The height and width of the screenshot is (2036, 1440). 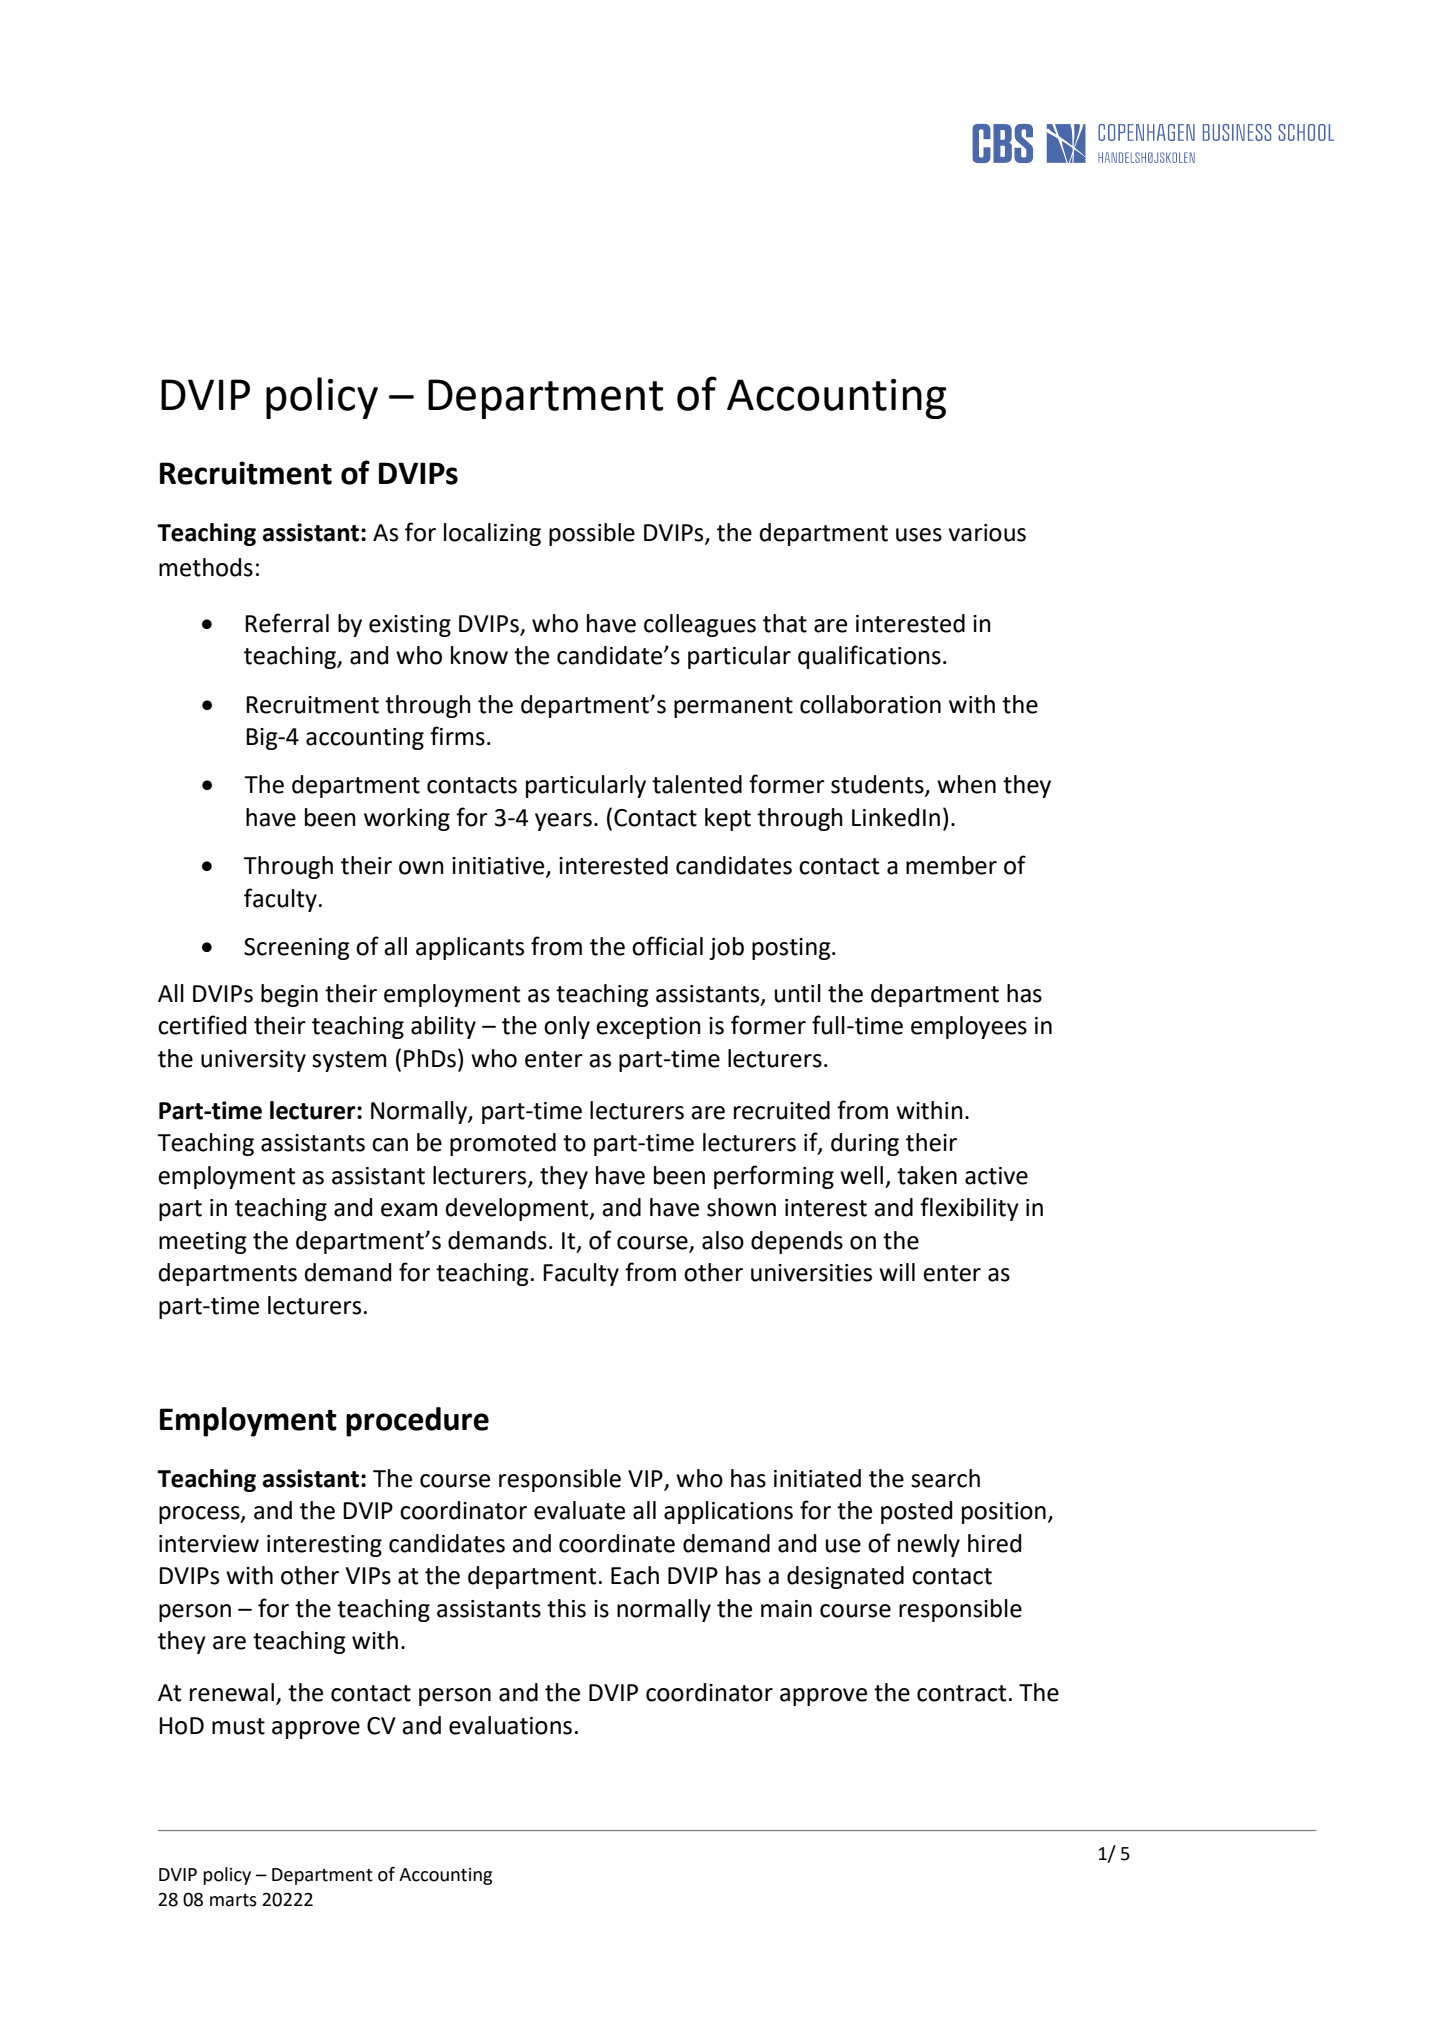 I want to click on employees, so click(x=969, y=1027).
